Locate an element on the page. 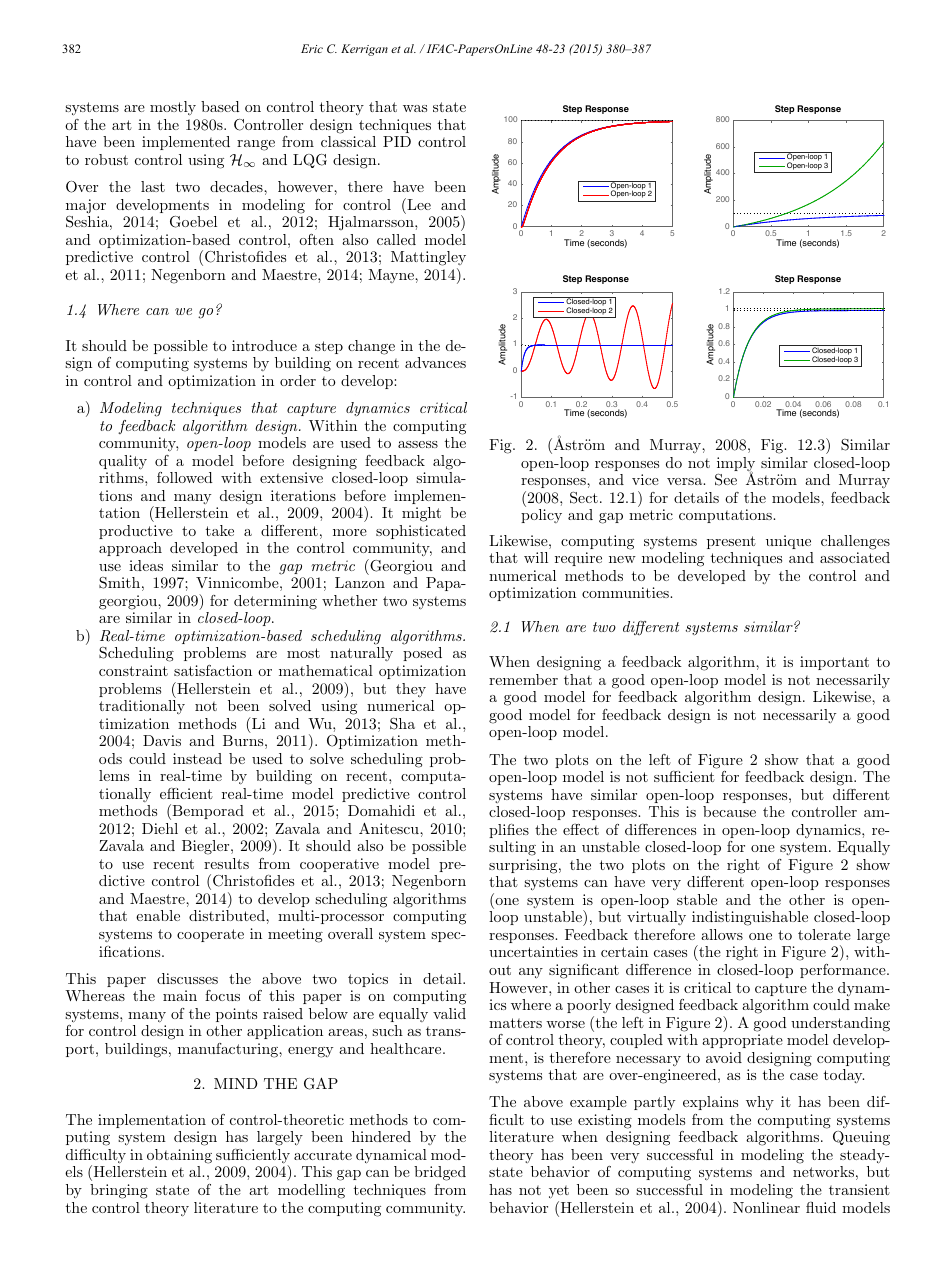  because is located at coordinates (729, 811).
